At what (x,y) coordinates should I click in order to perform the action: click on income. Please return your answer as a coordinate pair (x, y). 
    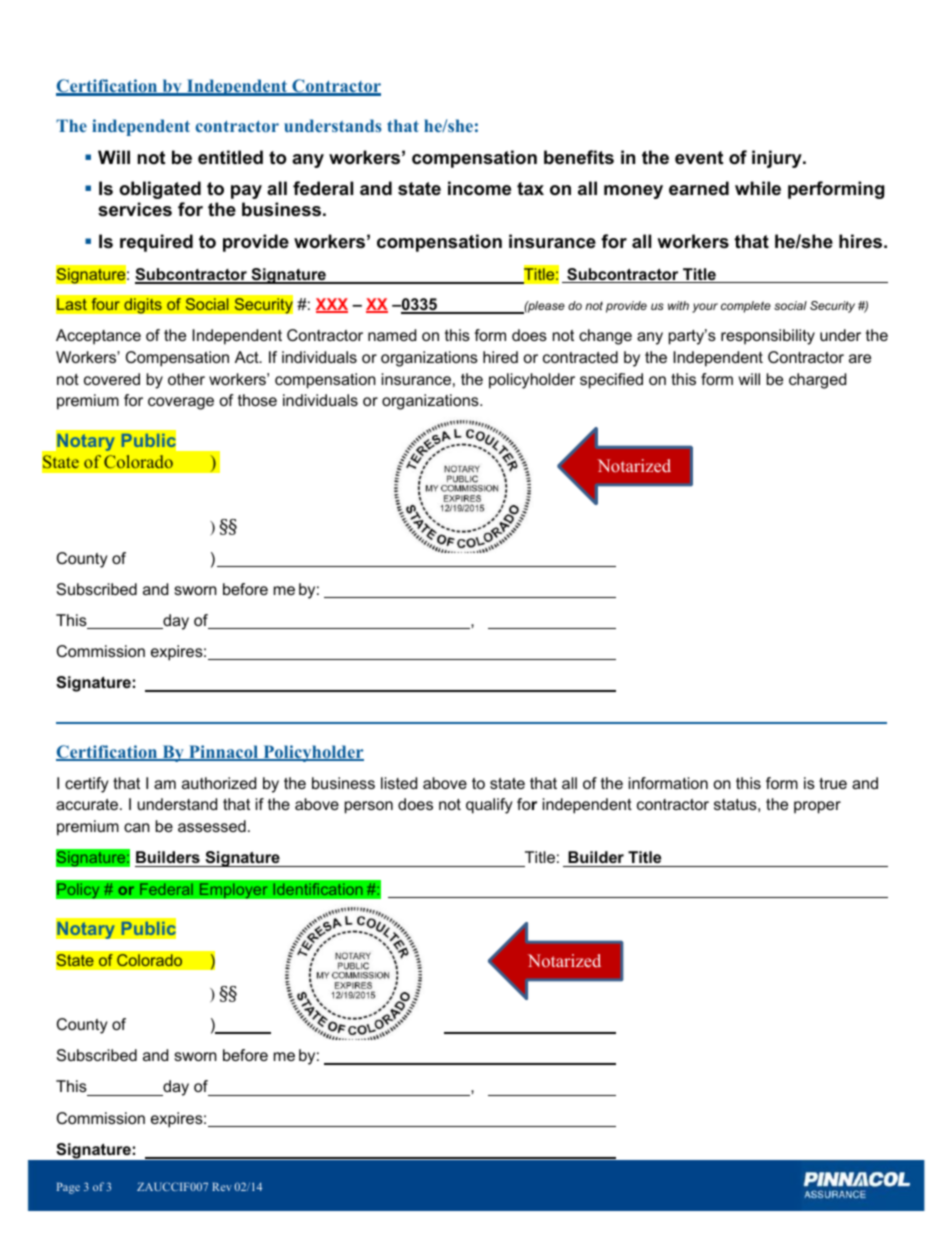
    Looking at the image, I should click on (479, 188).
